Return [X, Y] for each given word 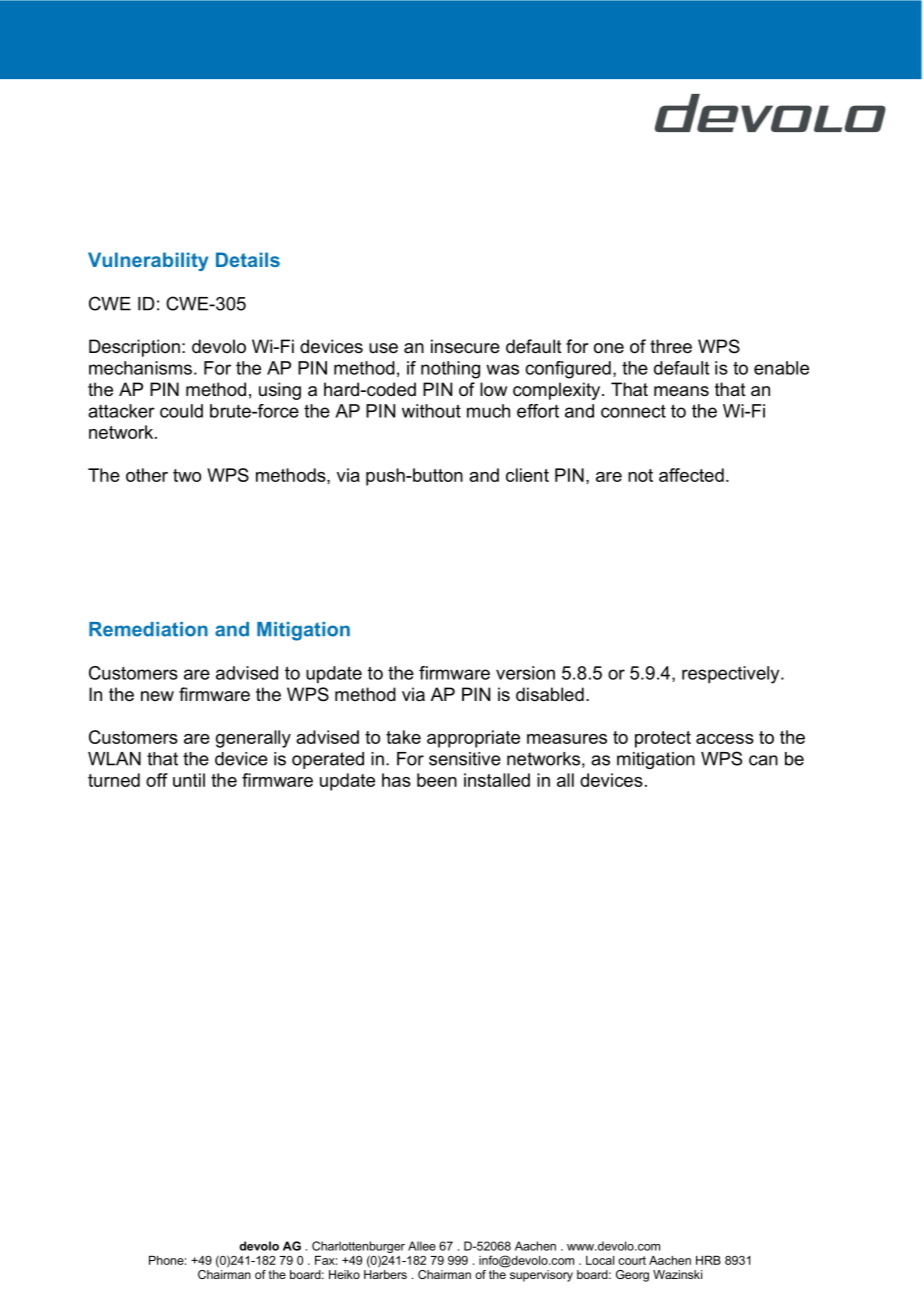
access [725, 739]
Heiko [344, 1274]
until [189, 780]
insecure [465, 346]
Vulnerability [148, 261]
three [671, 346]
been [437, 780]
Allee [422, 1246]
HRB [708, 1260]
